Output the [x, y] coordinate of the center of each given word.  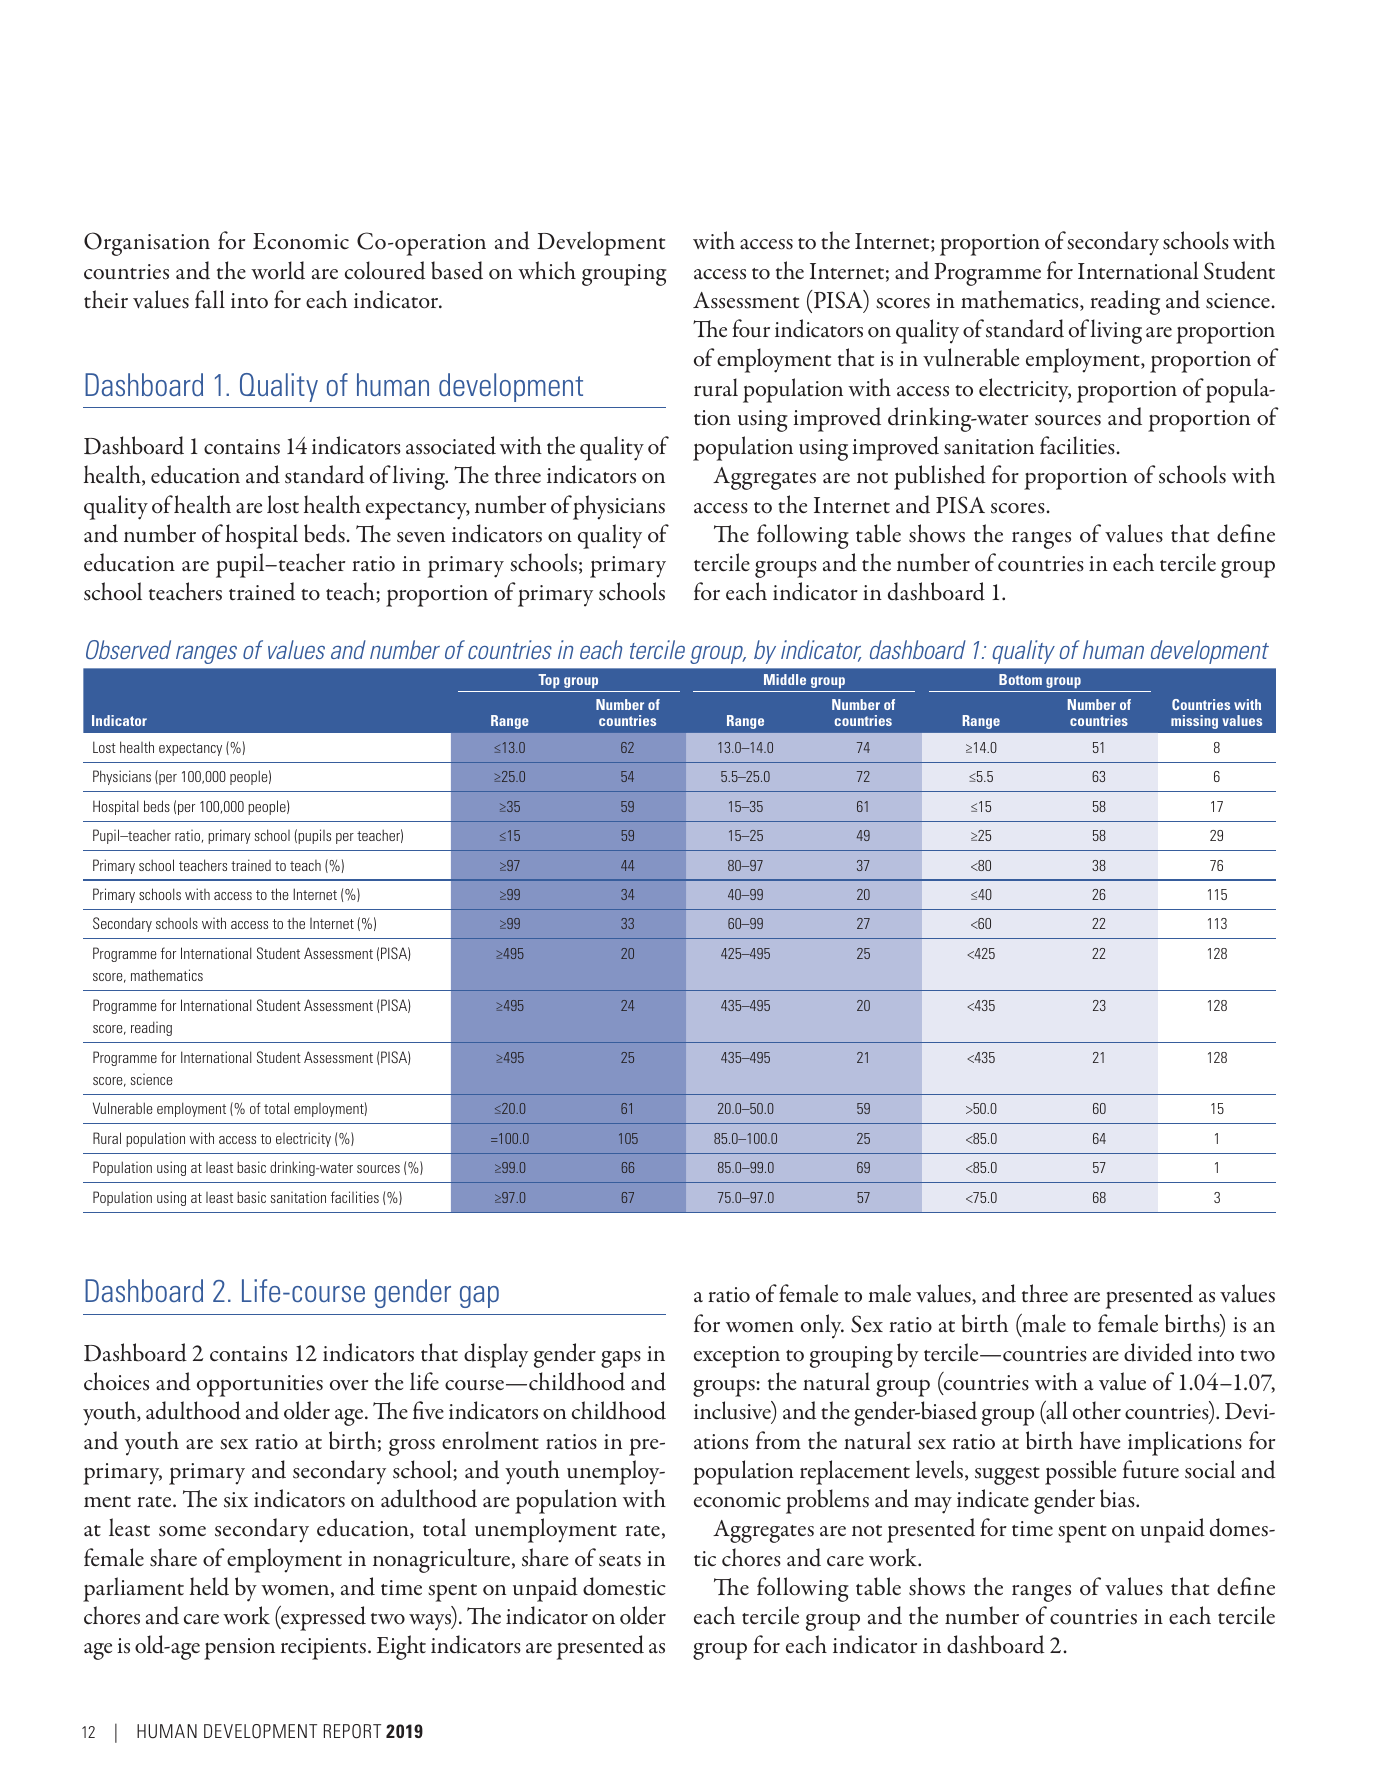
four [751, 328]
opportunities [260, 1386]
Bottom [1020, 679]
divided [1158, 1352]
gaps [621, 1359]
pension [239, 1649]
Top [549, 683]
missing [1194, 722]
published [940, 477]
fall [210, 299]
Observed [128, 650]
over [349, 1385]
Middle [785, 679]
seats [620, 1561]
